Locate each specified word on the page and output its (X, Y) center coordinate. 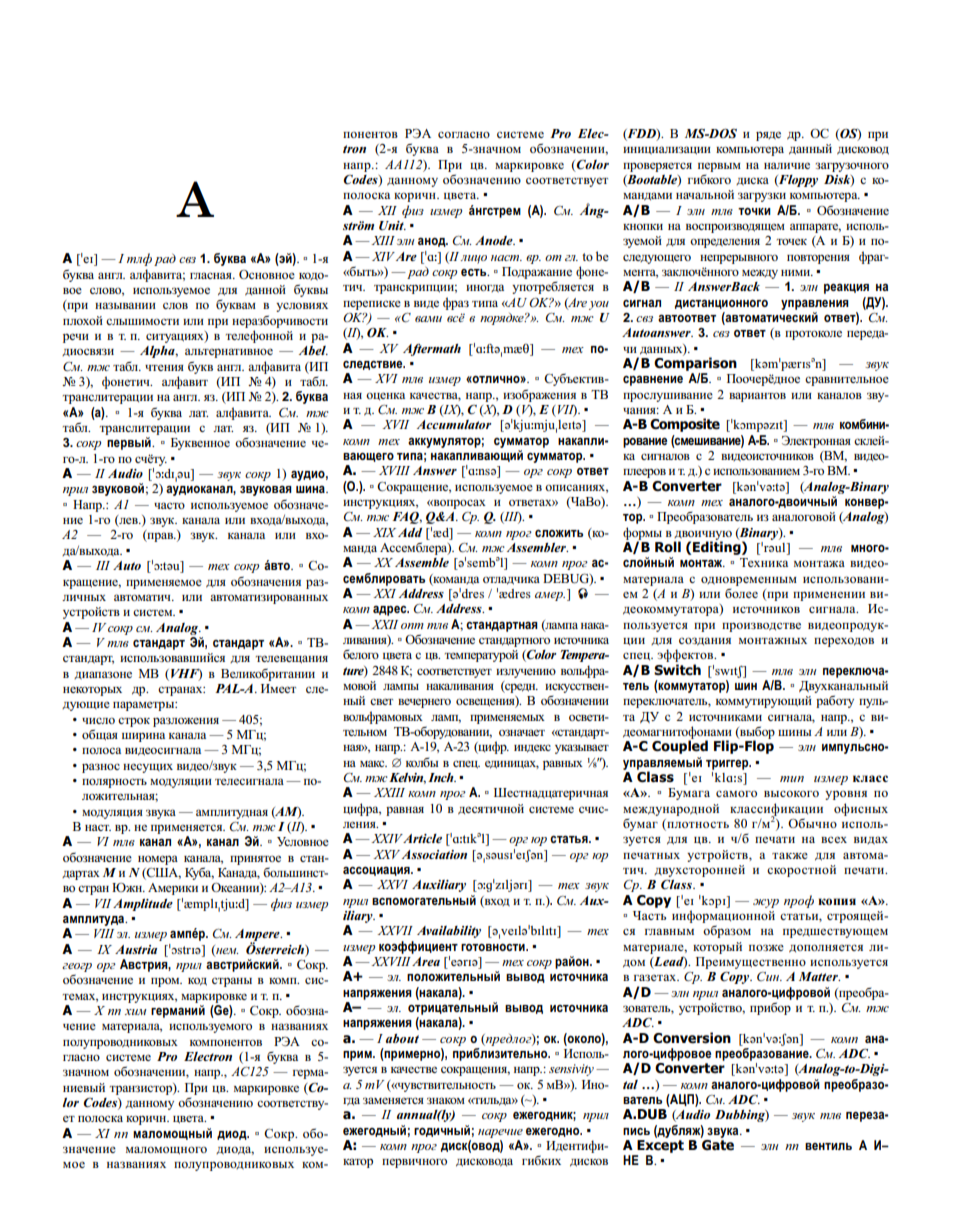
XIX (384, 532)
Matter (819, 976)
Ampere (258, 936)
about (402, 1038)
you (599, 305)
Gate (718, 1145)
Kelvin (406, 778)
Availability (449, 932)
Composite (685, 425)
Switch (677, 670)
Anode (495, 240)
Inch (442, 777)
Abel (313, 350)
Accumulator (454, 424)
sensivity (571, 1070)
